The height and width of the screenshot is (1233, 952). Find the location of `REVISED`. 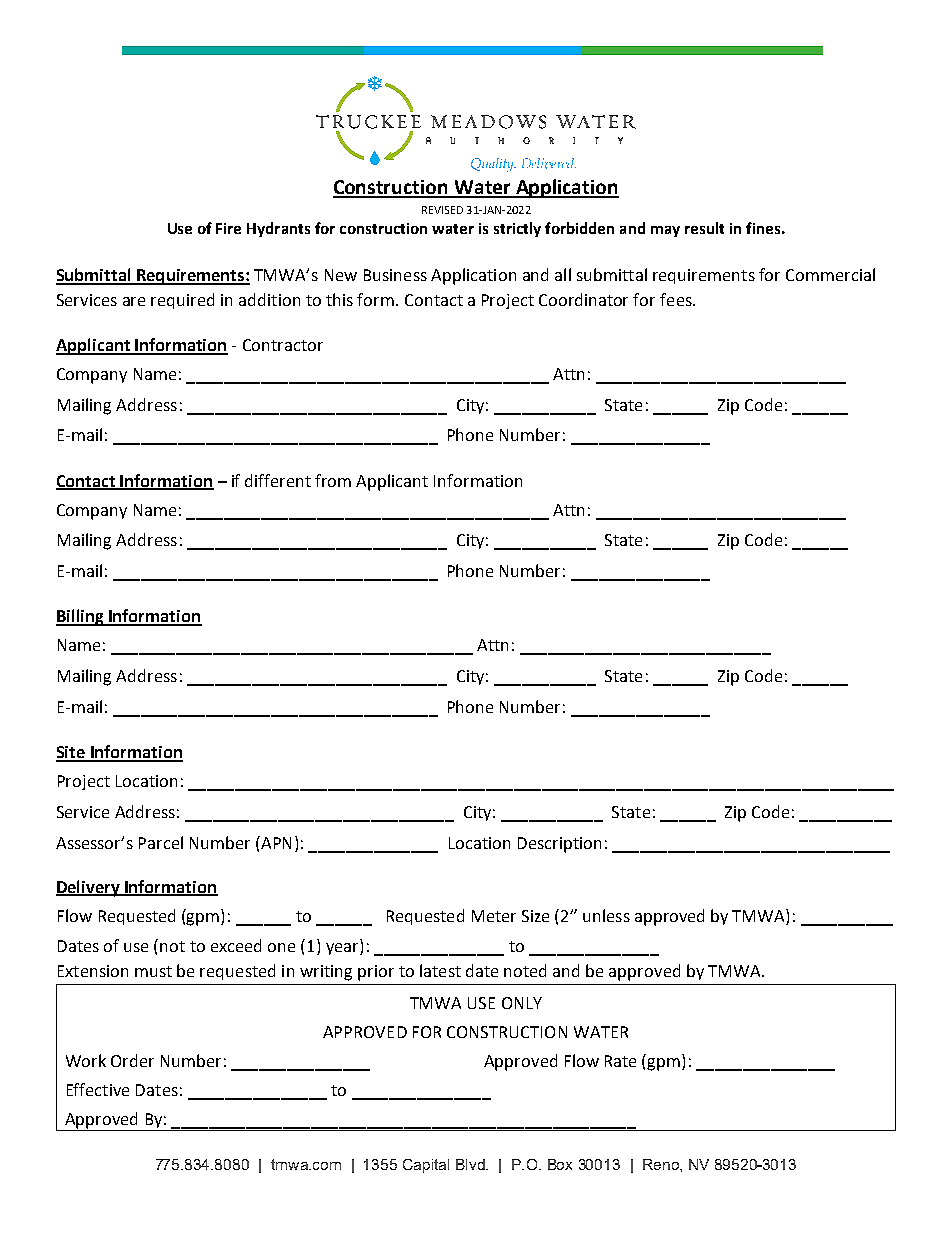

REVISED is located at coordinates (442, 210).
